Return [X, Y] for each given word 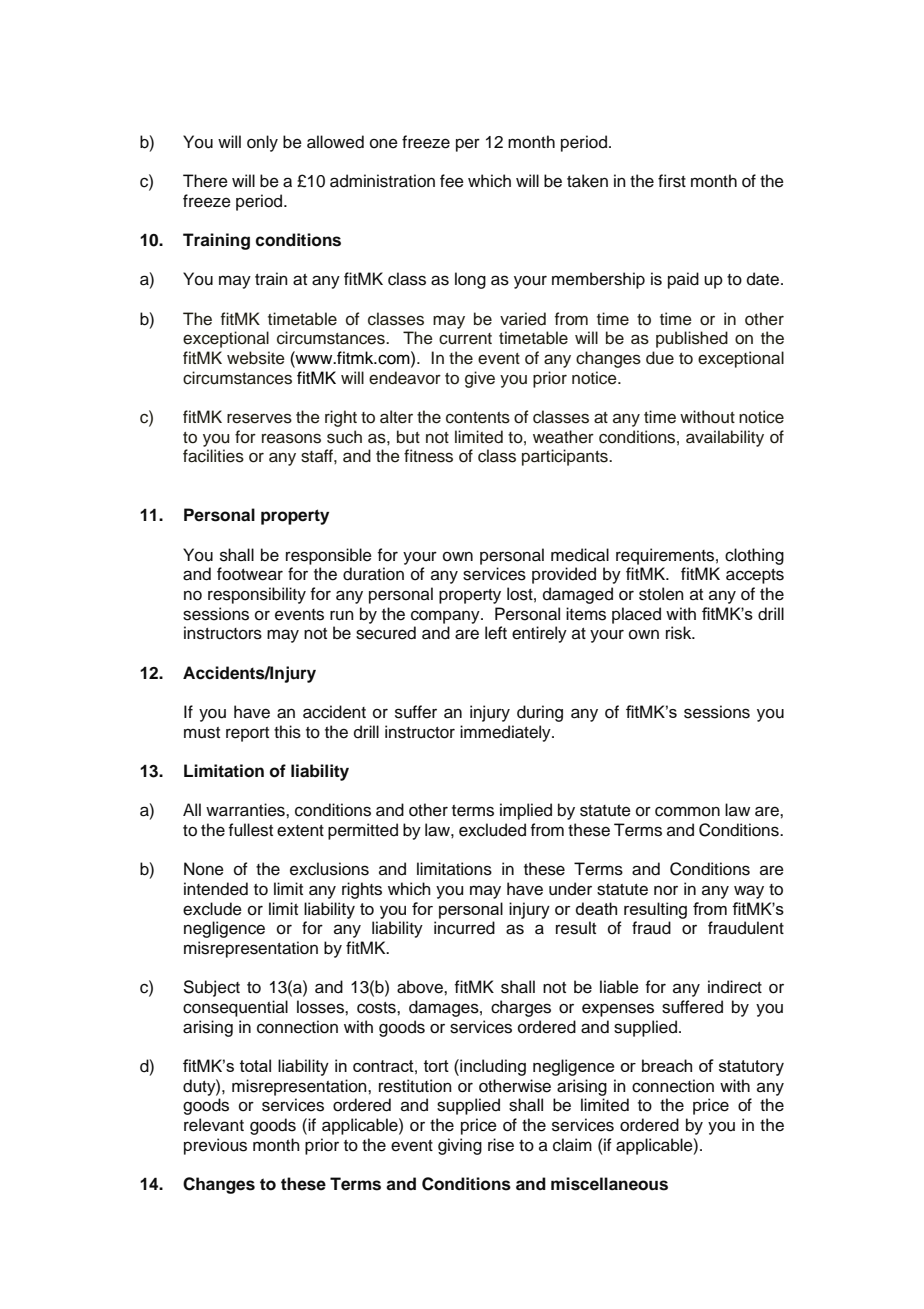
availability [725, 438]
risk [680, 633]
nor [666, 890]
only [262, 143]
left [496, 633]
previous [215, 1146]
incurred [464, 928]
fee [452, 181]
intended [216, 889]
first [672, 181]
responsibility [257, 595]
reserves [259, 418]
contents [478, 418]
